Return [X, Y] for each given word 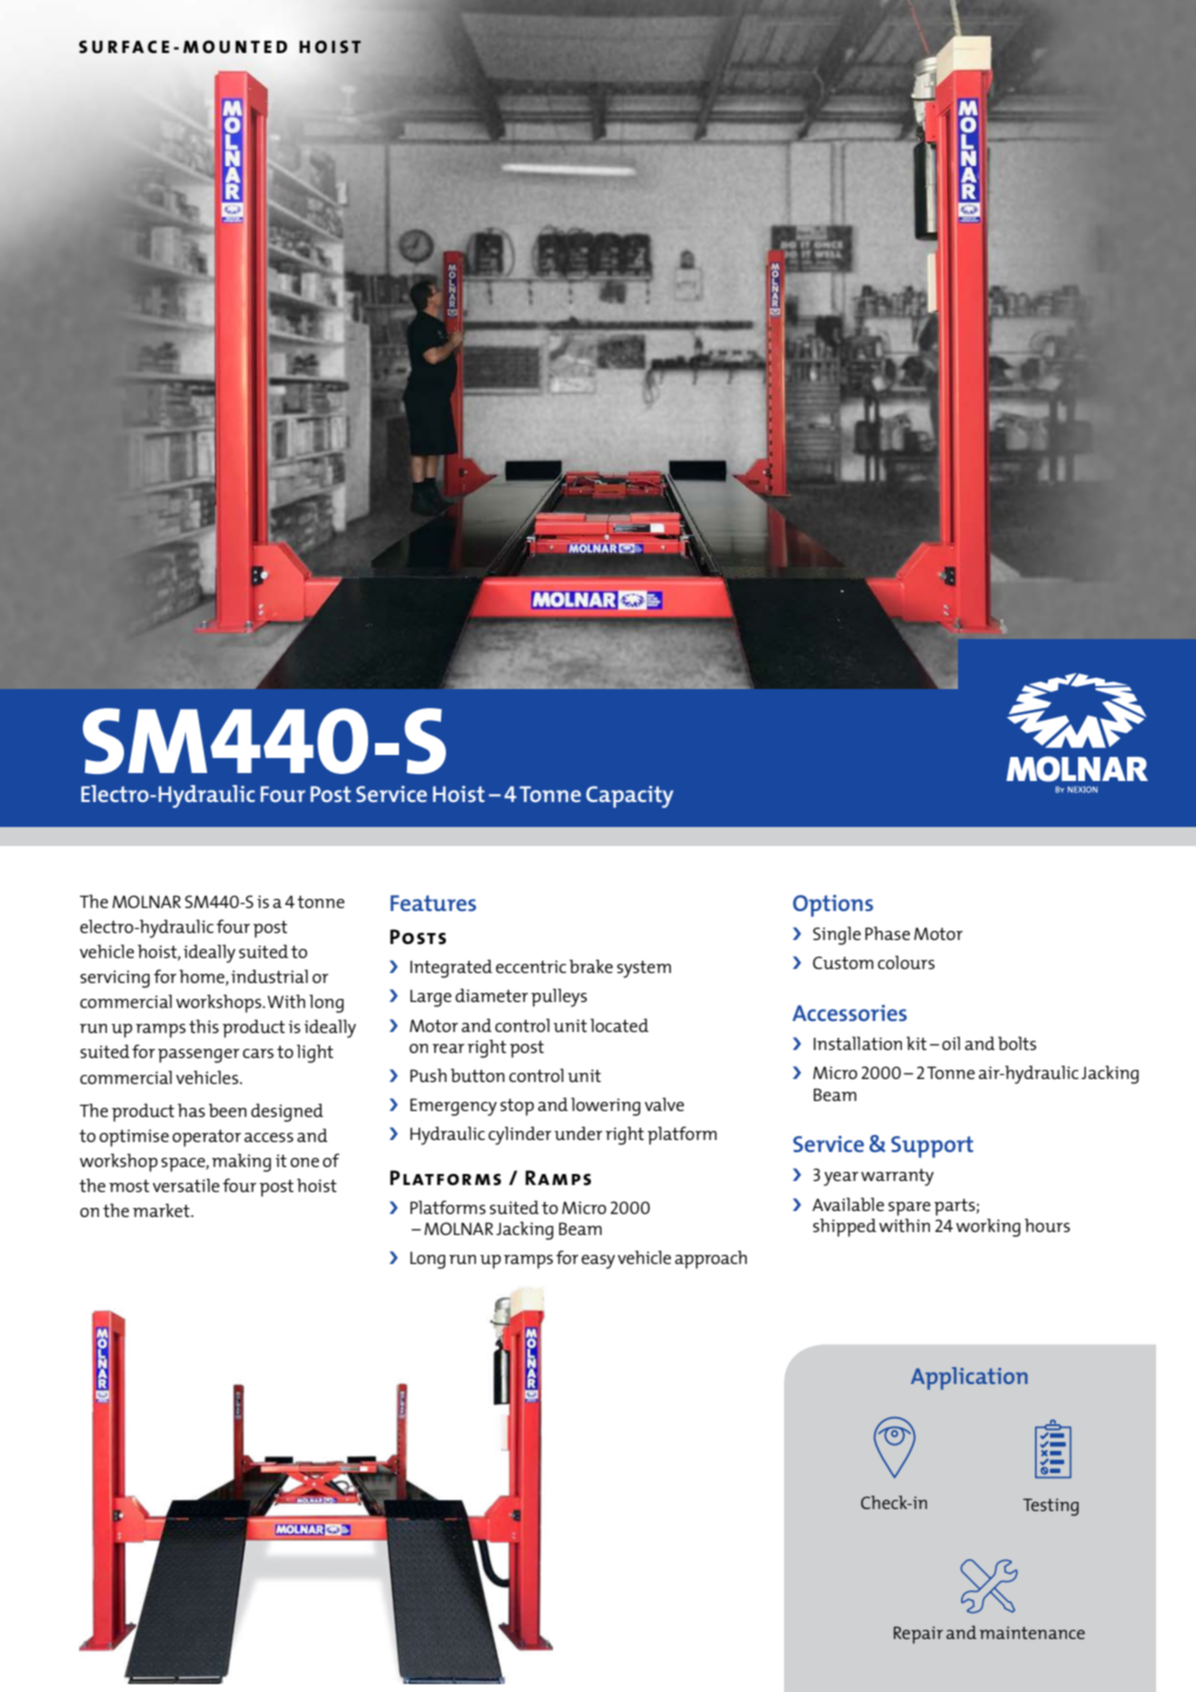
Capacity [629, 797]
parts [955, 1207]
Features [433, 903]
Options [833, 906]
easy [598, 1262]
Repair [918, 1635]
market [162, 1210]
